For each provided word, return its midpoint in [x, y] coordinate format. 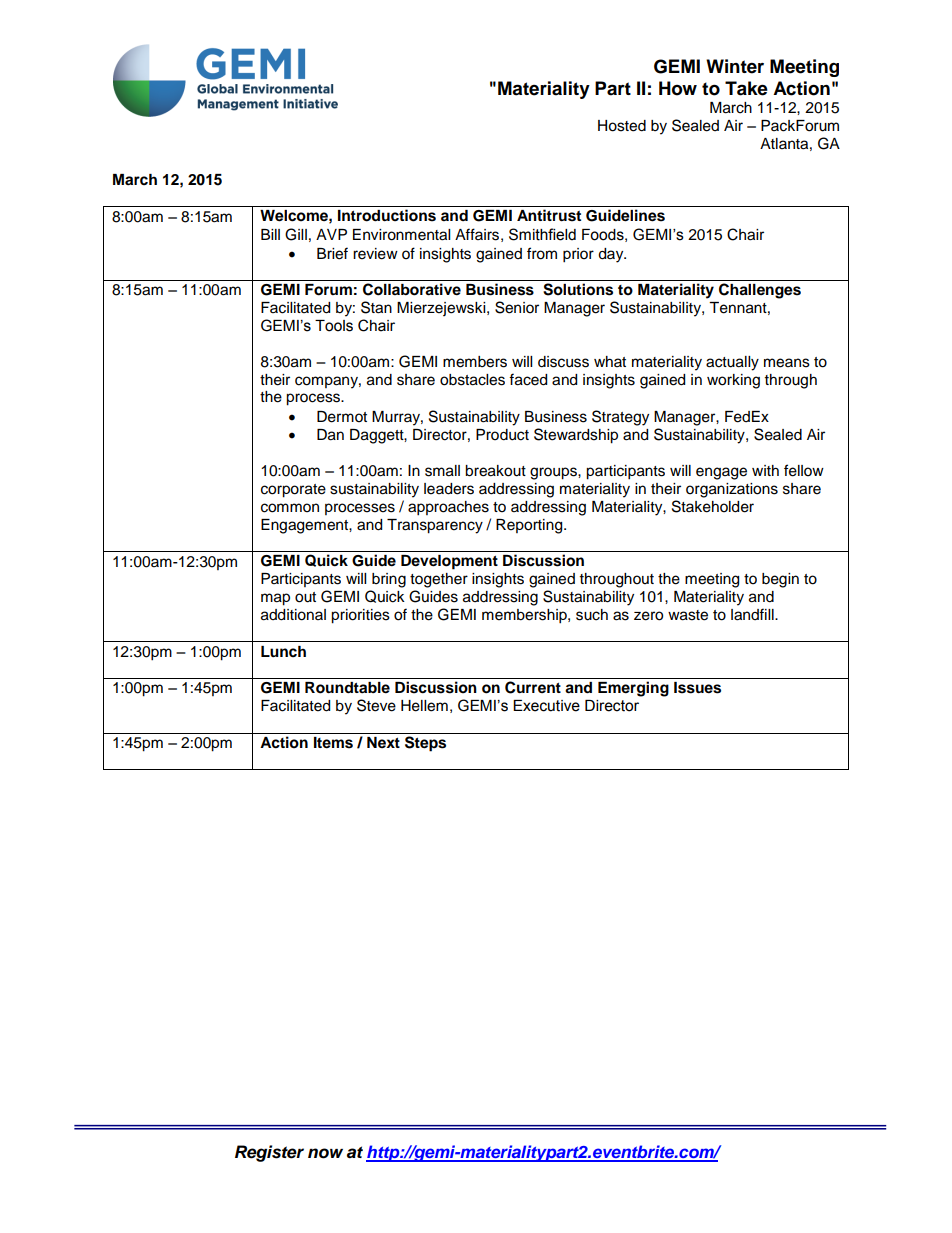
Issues [697, 688]
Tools [334, 326]
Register [269, 1153]
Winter [735, 66]
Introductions [387, 215]
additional [293, 615]
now [325, 1153]
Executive [546, 706]
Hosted [622, 126]
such [592, 615]
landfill [753, 614]
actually [732, 363]
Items [333, 743]
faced [528, 379]
